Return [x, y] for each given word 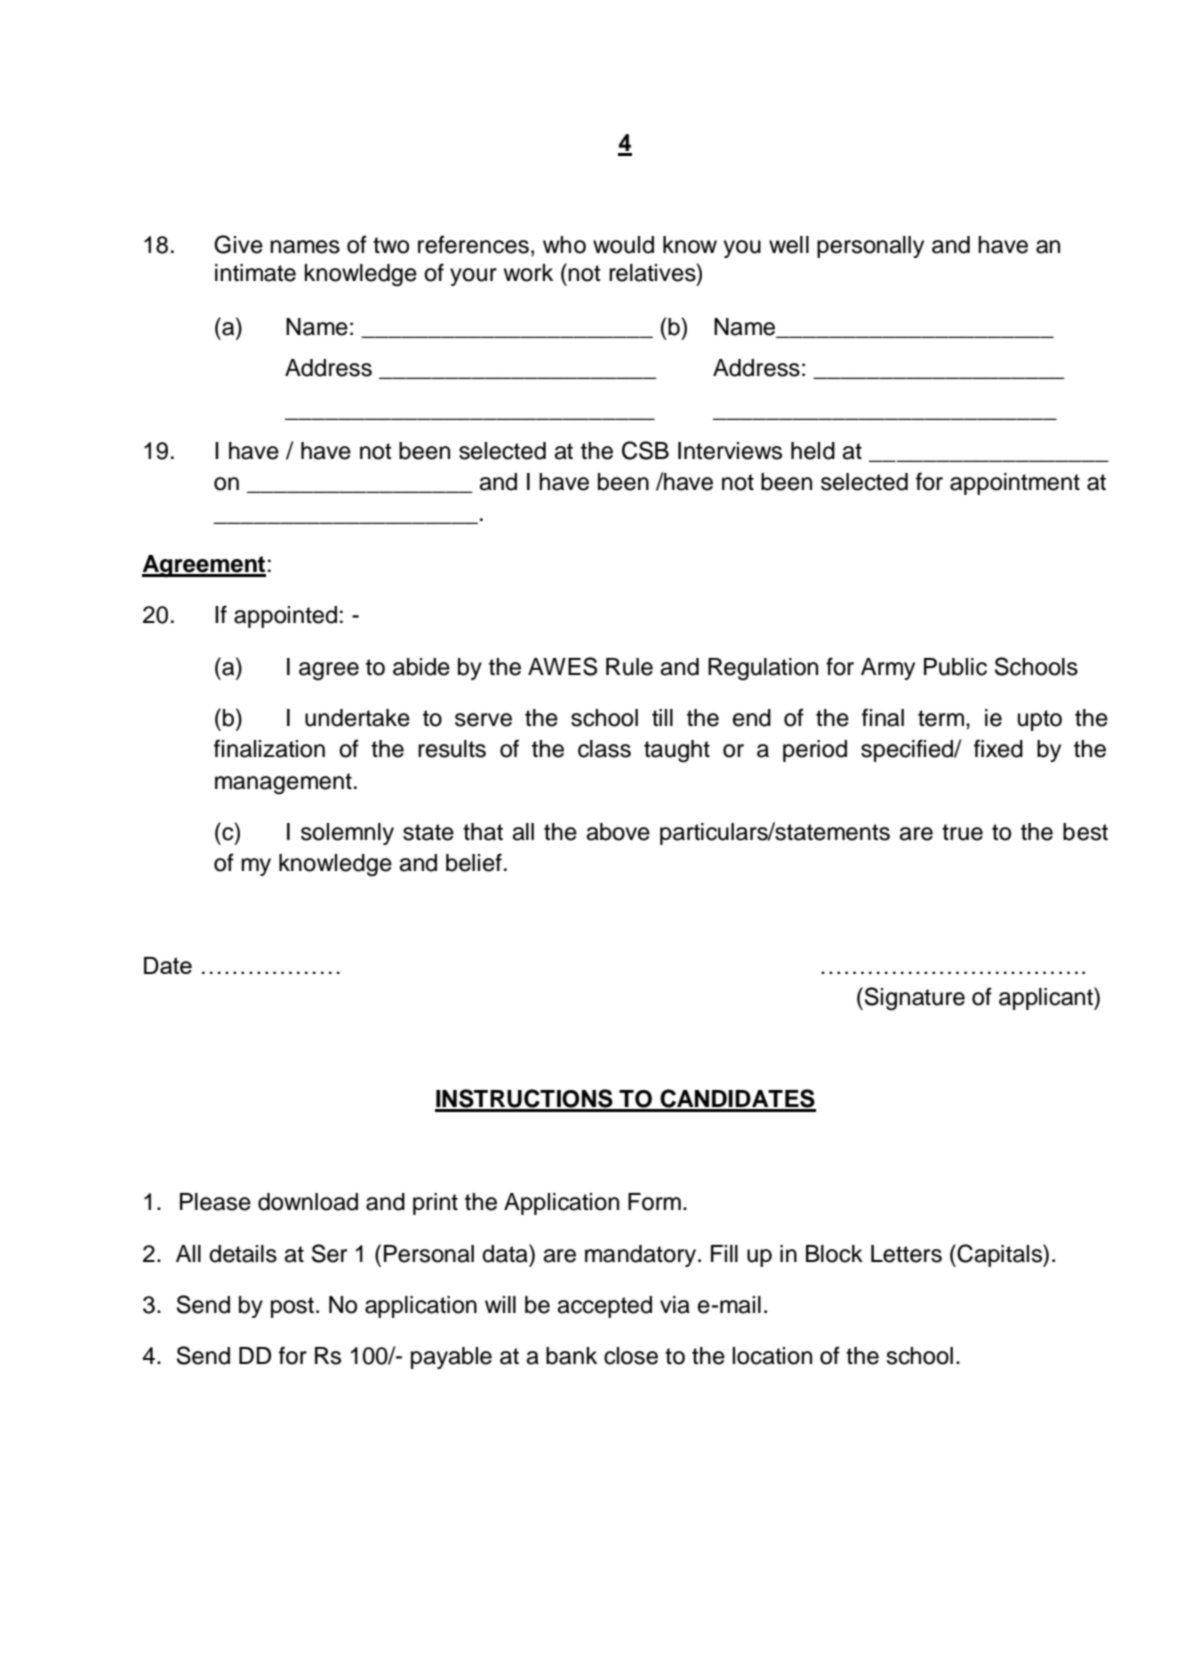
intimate [255, 273]
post [292, 1307]
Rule [629, 667]
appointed [285, 617]
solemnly [347, 834]
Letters [906, 1254]
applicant [1047, 998]
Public [955, 667]
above [618, 832]
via [675, 1305]
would [623, 245]
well [789, 245]
